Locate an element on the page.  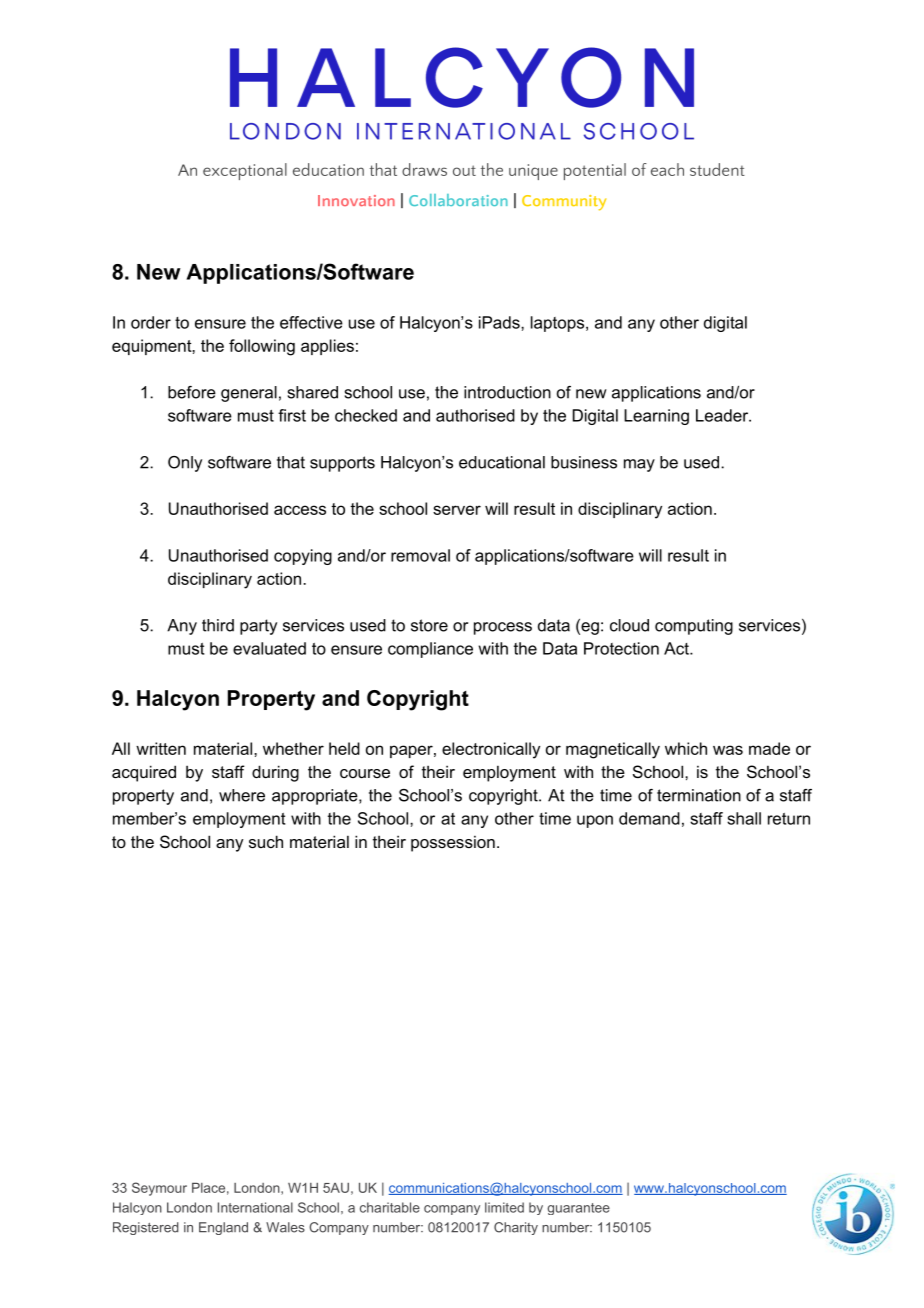
student is located at coordinates (717, 169).
